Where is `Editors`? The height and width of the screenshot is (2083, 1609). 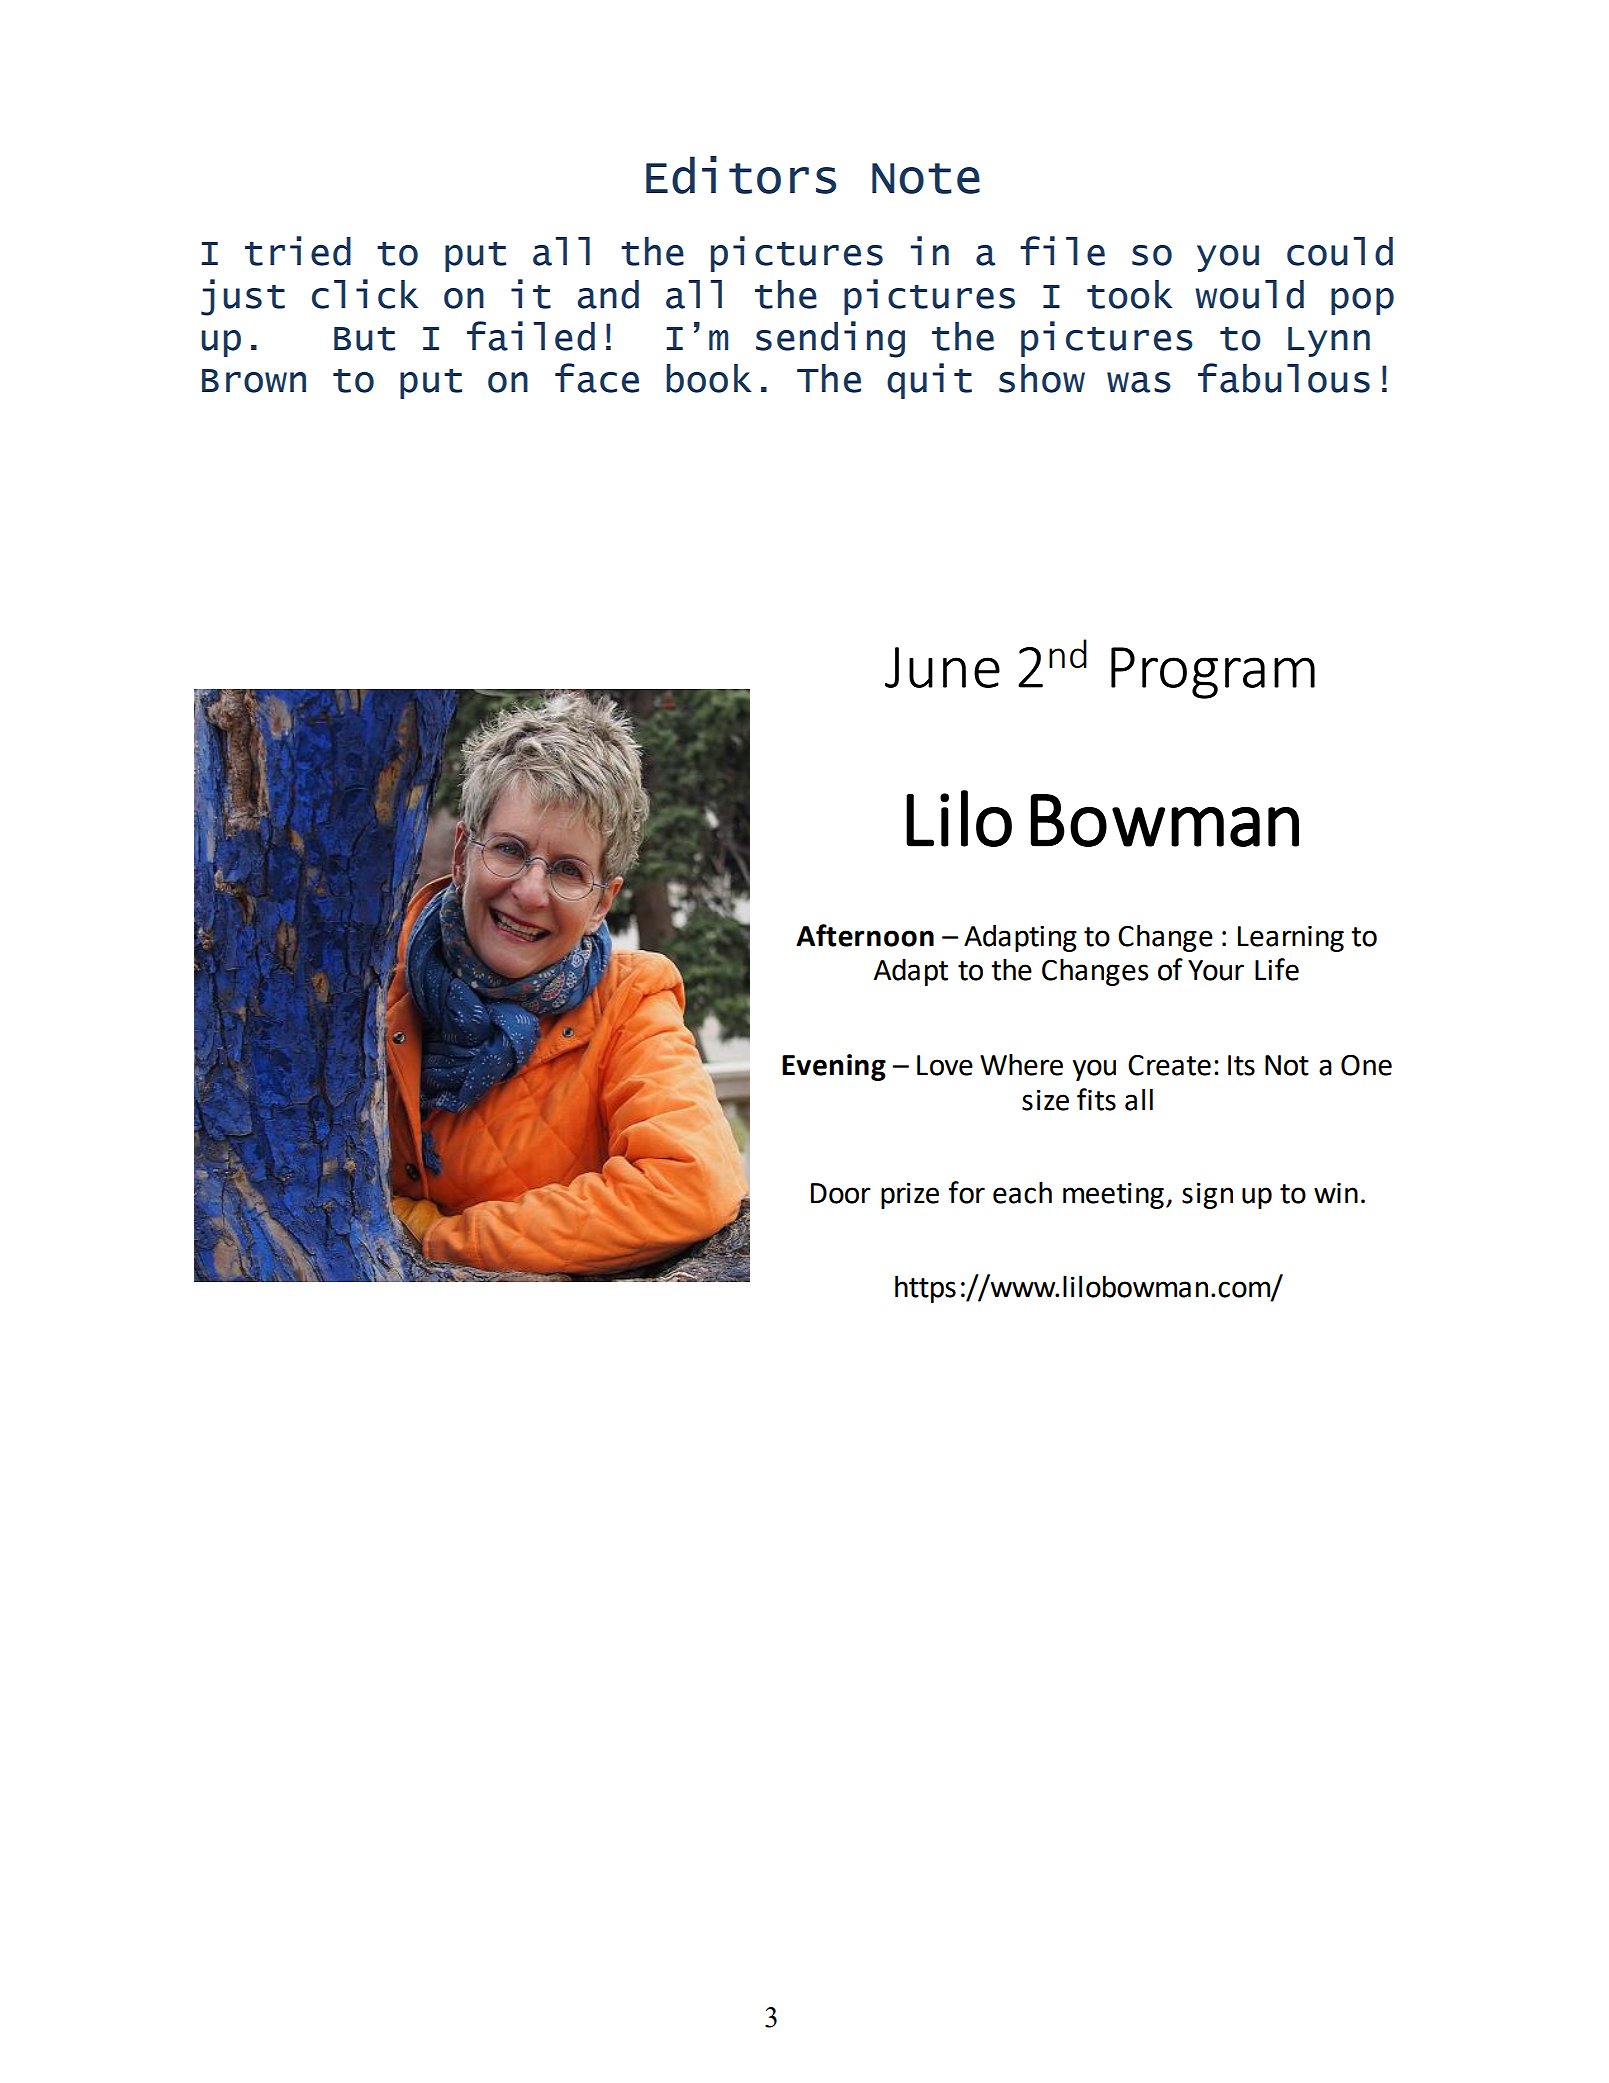 Editors is located at coordinates (741, 175).
